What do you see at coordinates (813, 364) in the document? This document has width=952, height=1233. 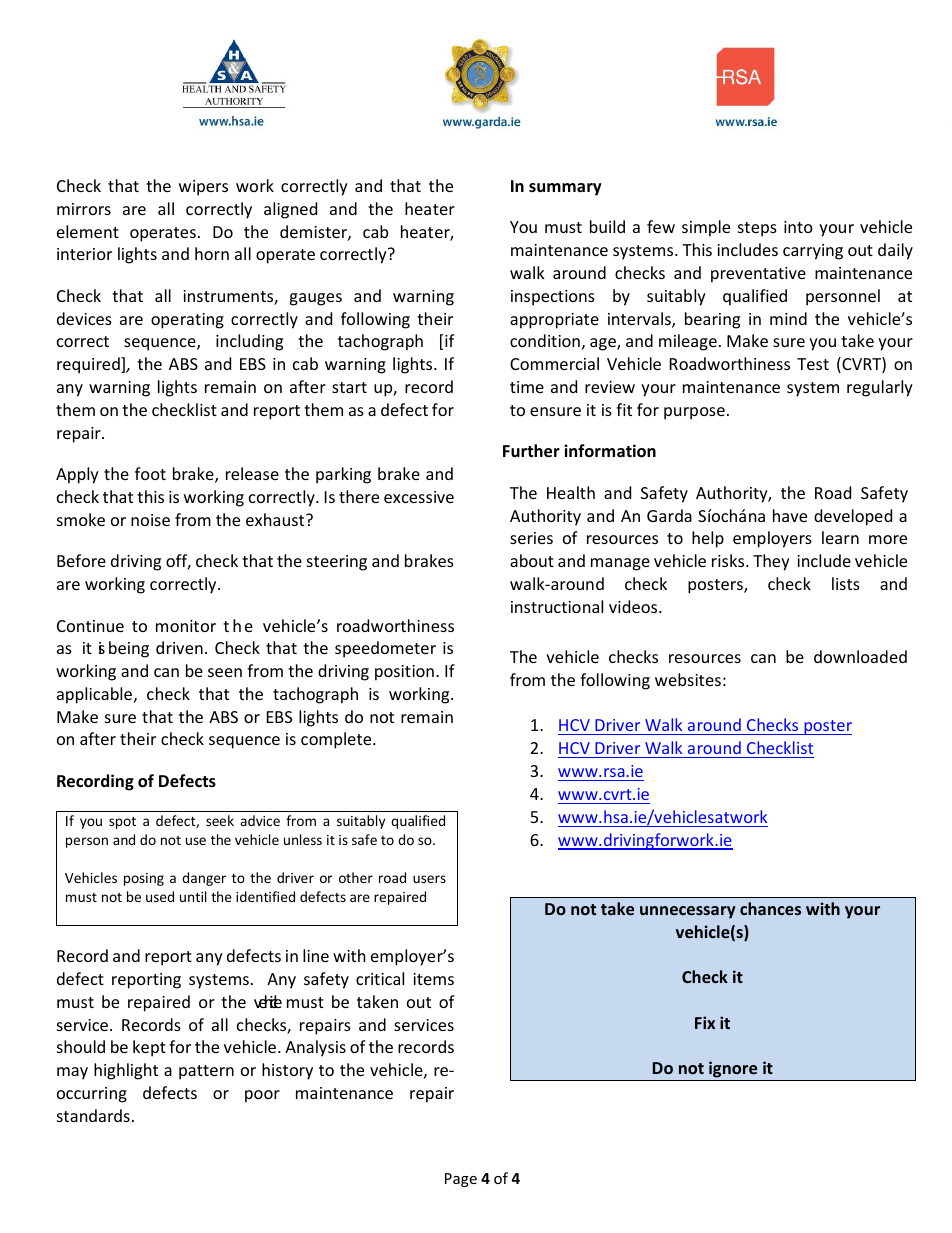 I see `Test` at bounding box center [813, 364].
